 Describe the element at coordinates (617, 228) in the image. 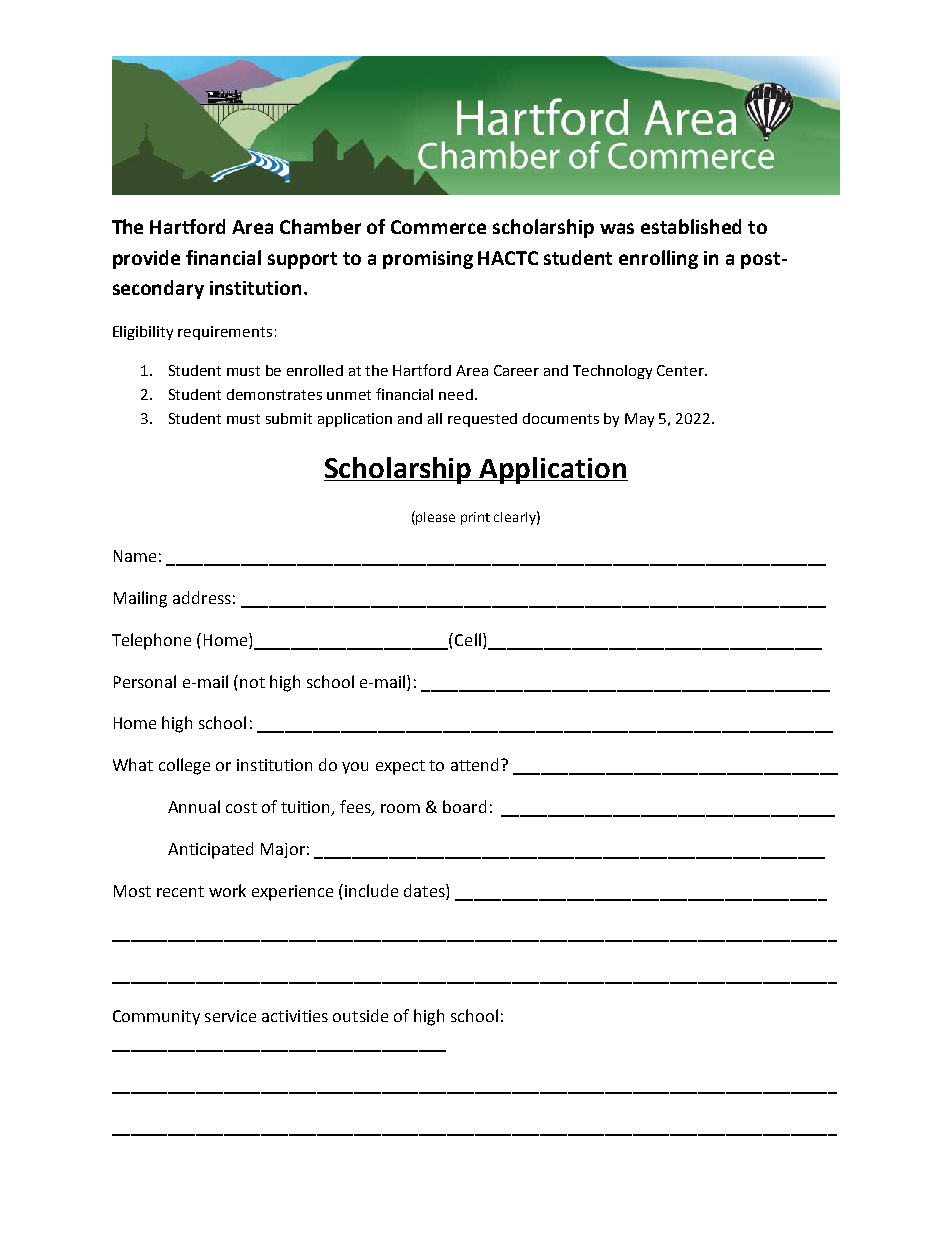

I see `was` at that location.
